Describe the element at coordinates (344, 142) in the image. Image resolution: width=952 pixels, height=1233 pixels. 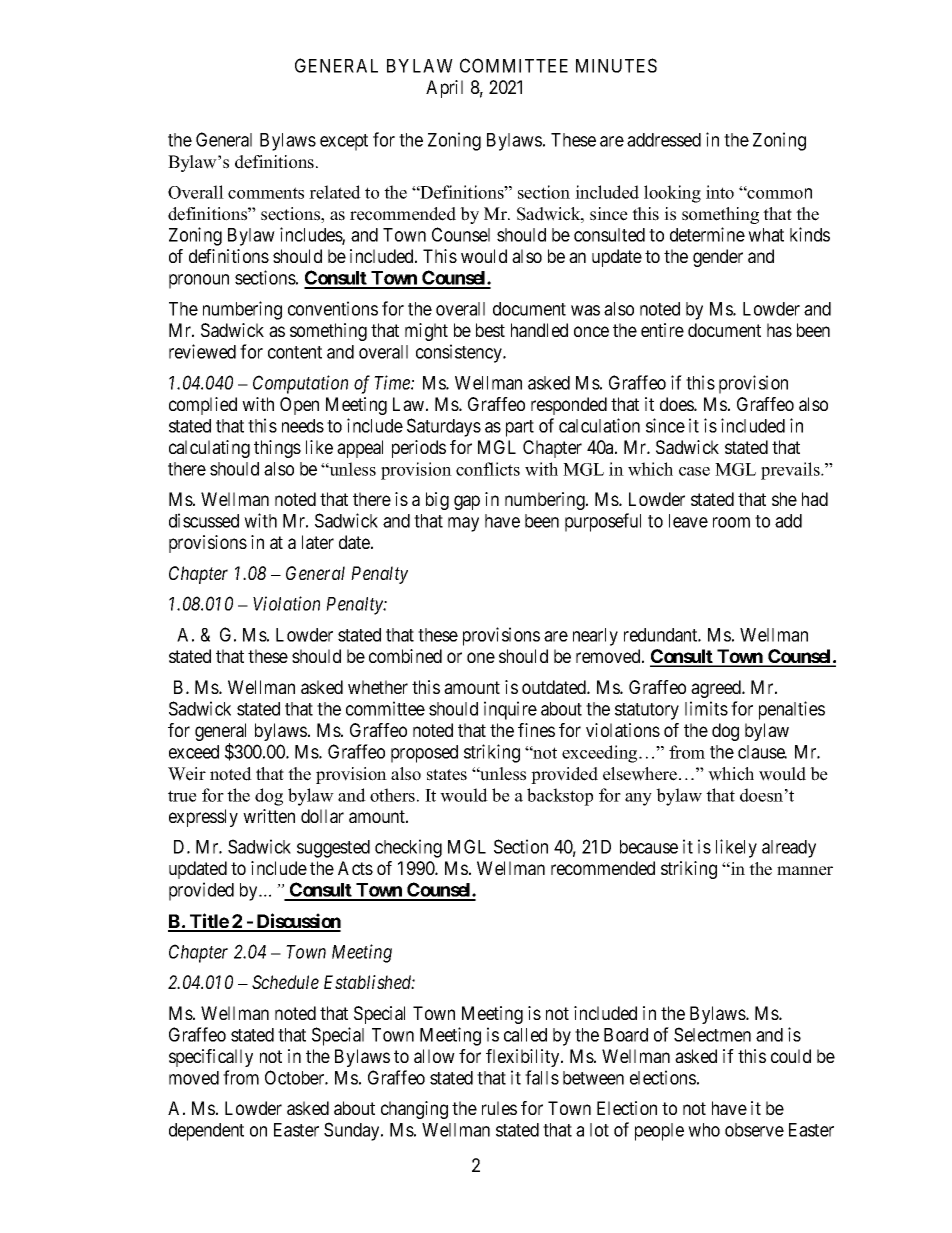
I see `except` at that location.
